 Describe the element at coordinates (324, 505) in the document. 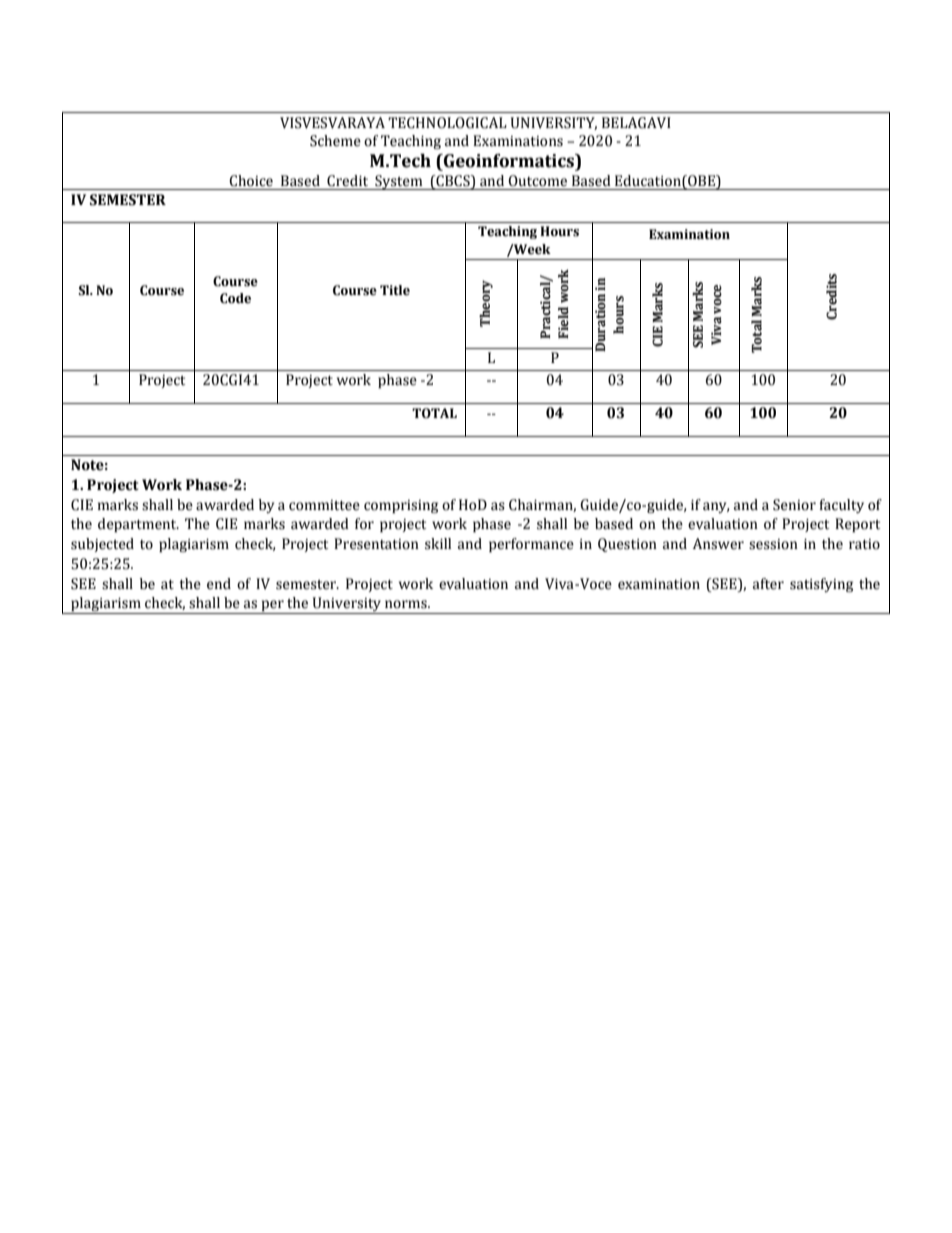

I see `committee` at that location.
